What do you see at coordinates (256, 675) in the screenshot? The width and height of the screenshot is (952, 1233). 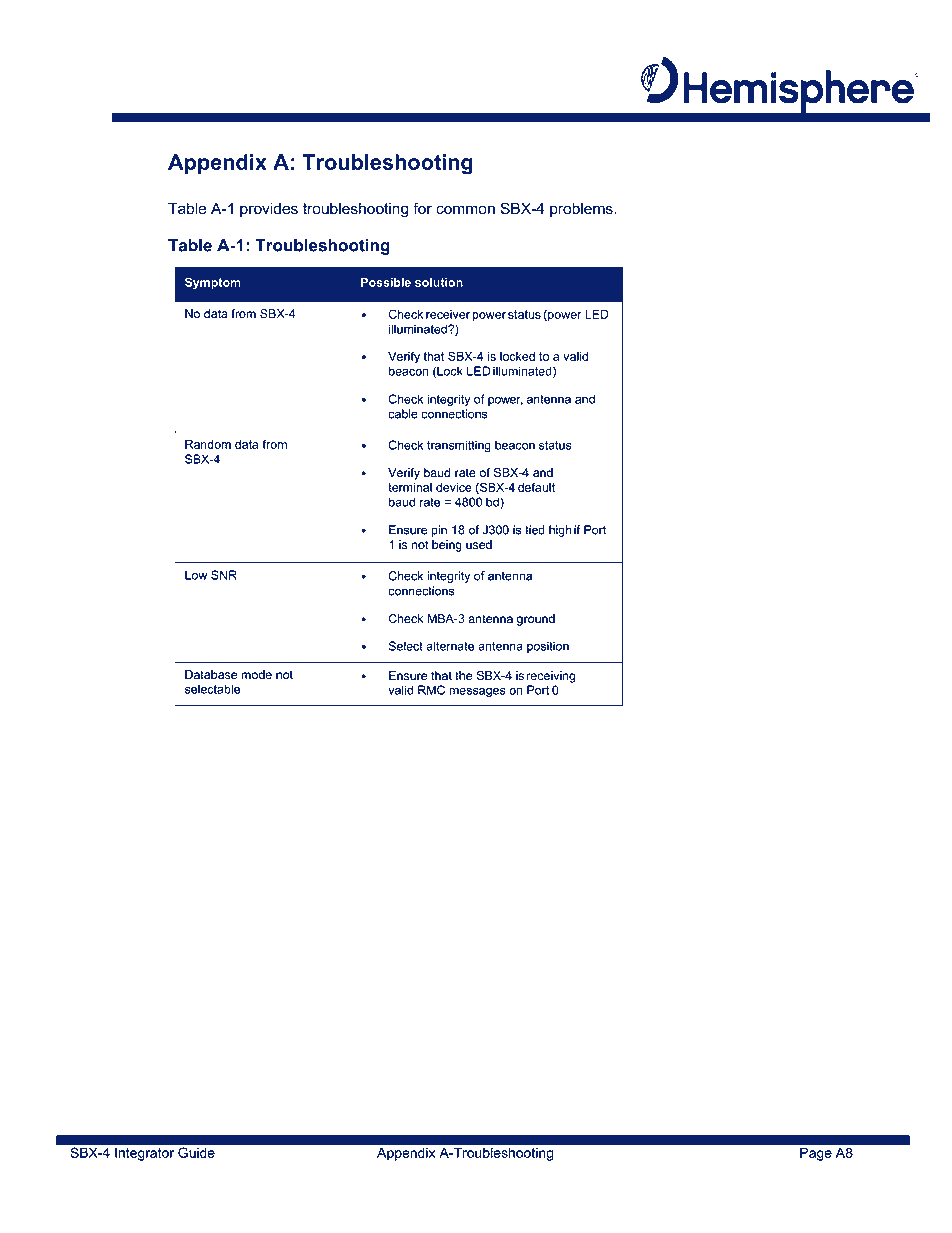 I see `mode` at bounding box center [256, 675].
